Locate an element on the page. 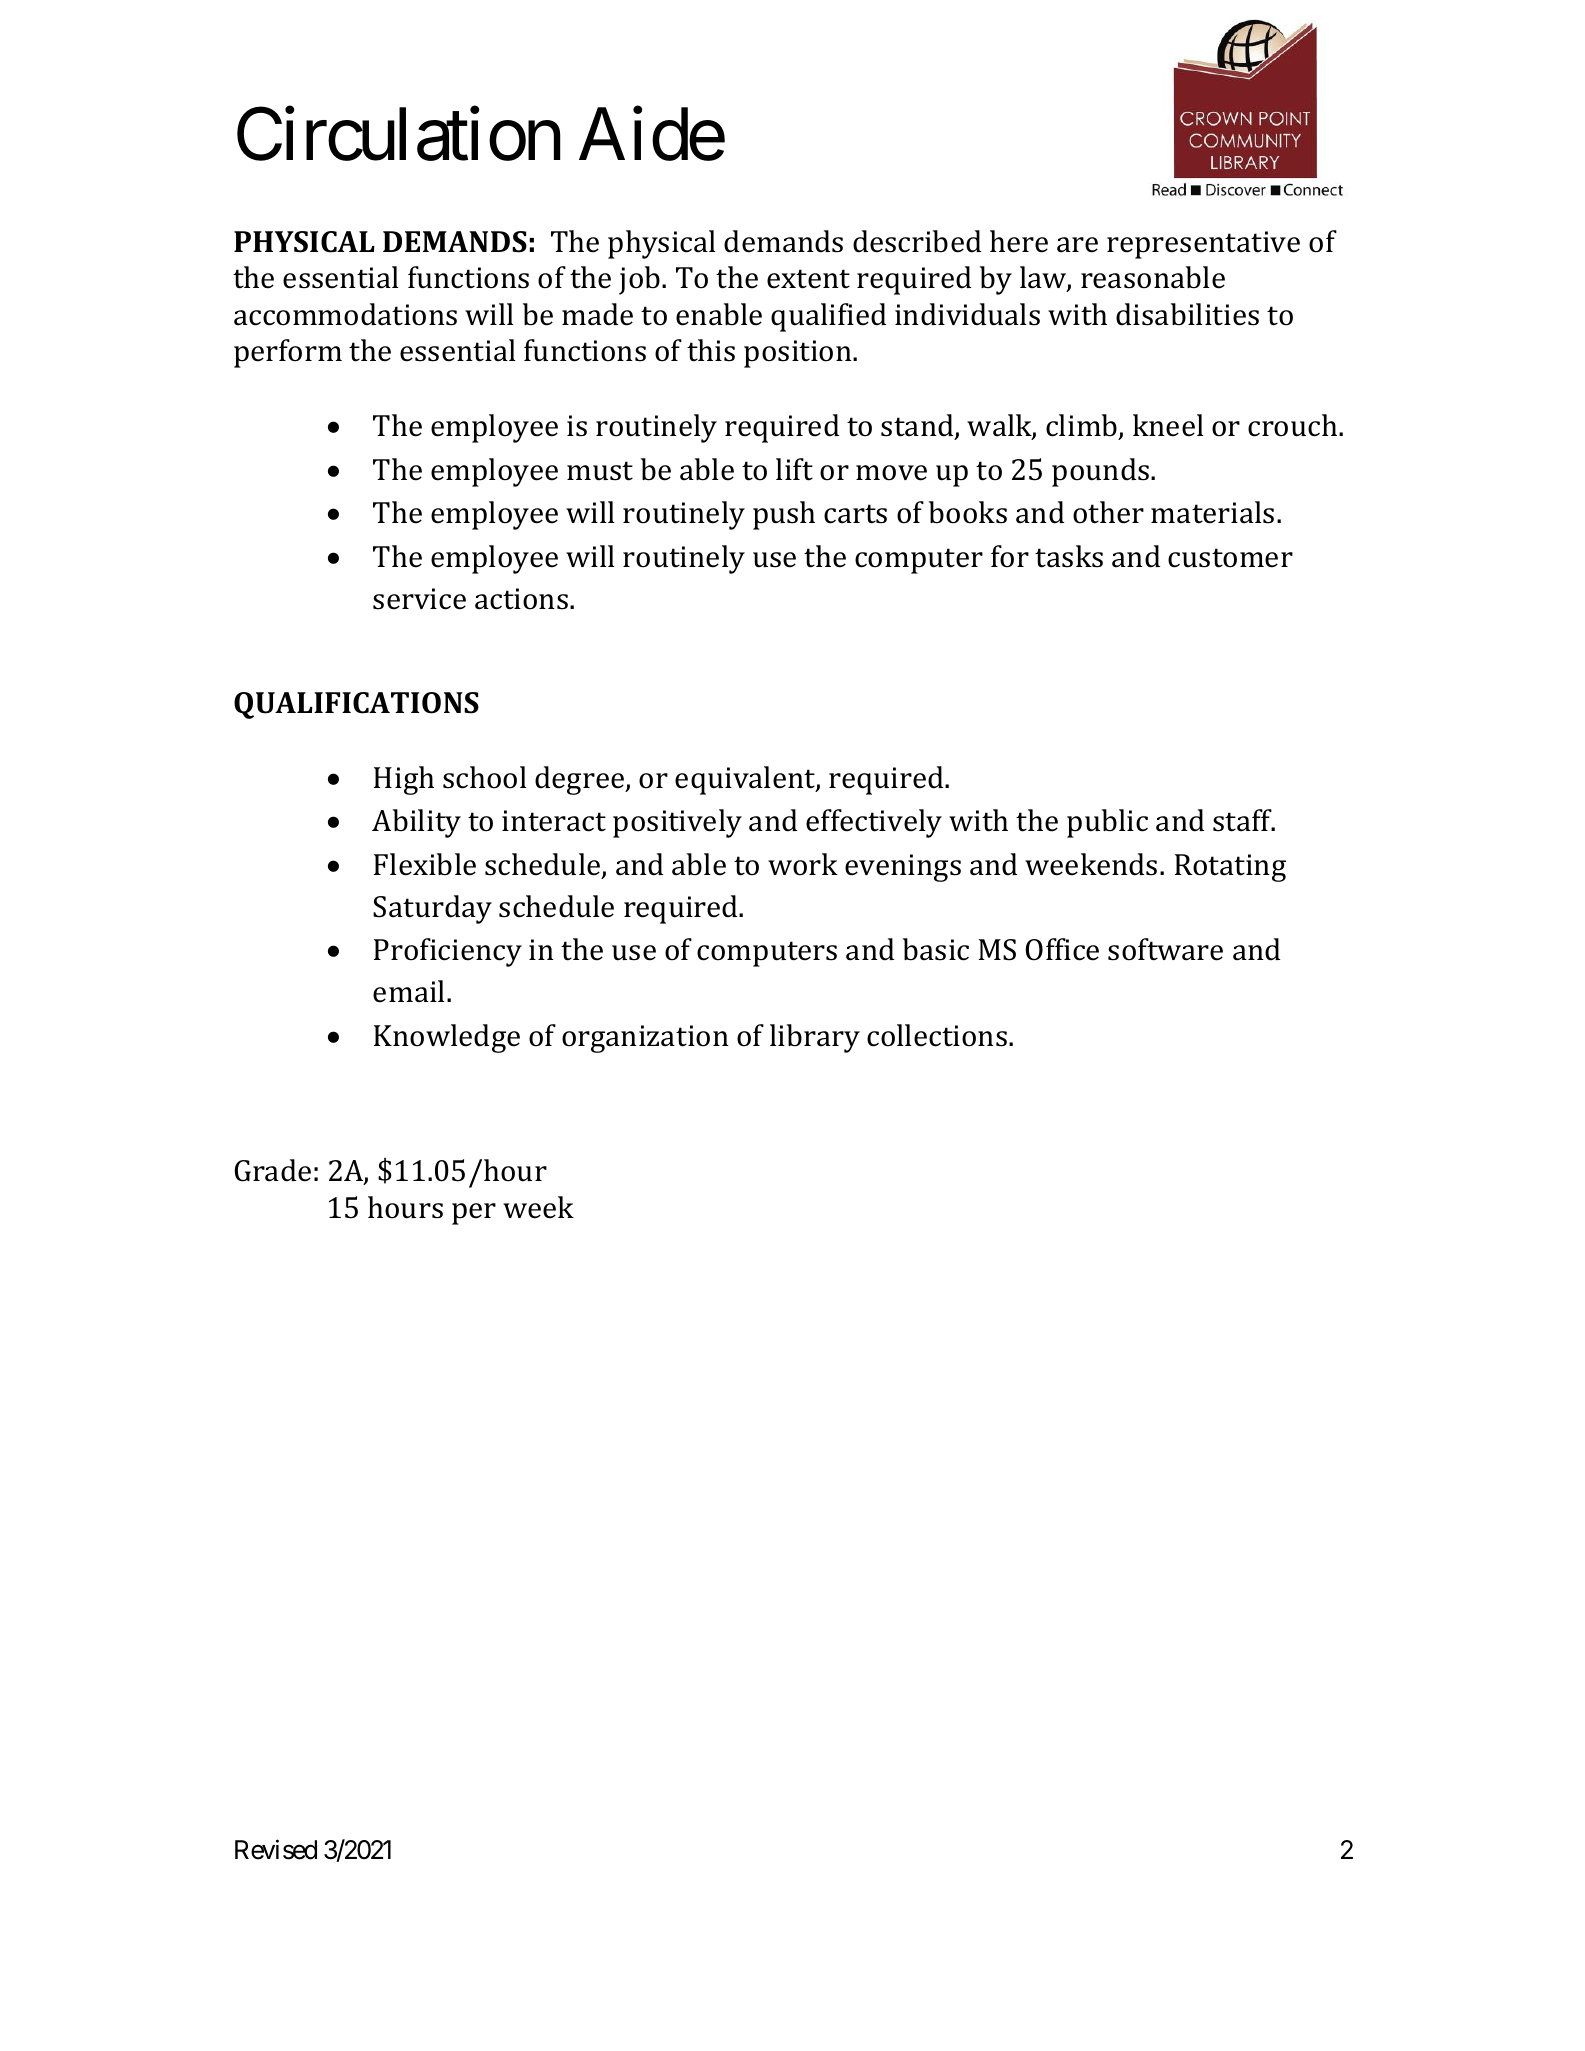  collections is located at coordinates (938, 1035).
